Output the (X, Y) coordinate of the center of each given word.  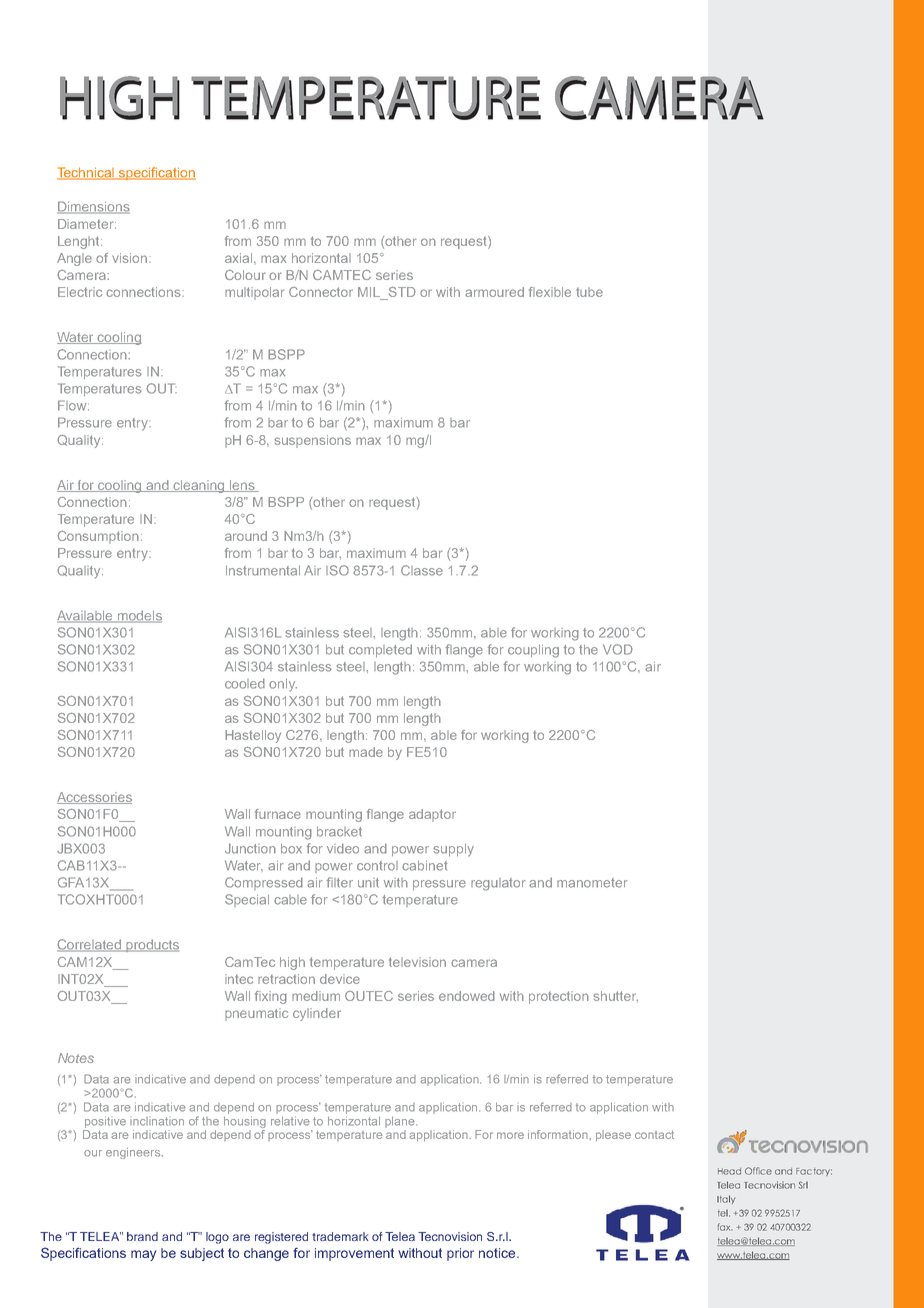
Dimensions (93, 207)
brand (142, 1236)
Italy (726, 1199)
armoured (494, 292)
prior (460, 1254)
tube (589, 292)
